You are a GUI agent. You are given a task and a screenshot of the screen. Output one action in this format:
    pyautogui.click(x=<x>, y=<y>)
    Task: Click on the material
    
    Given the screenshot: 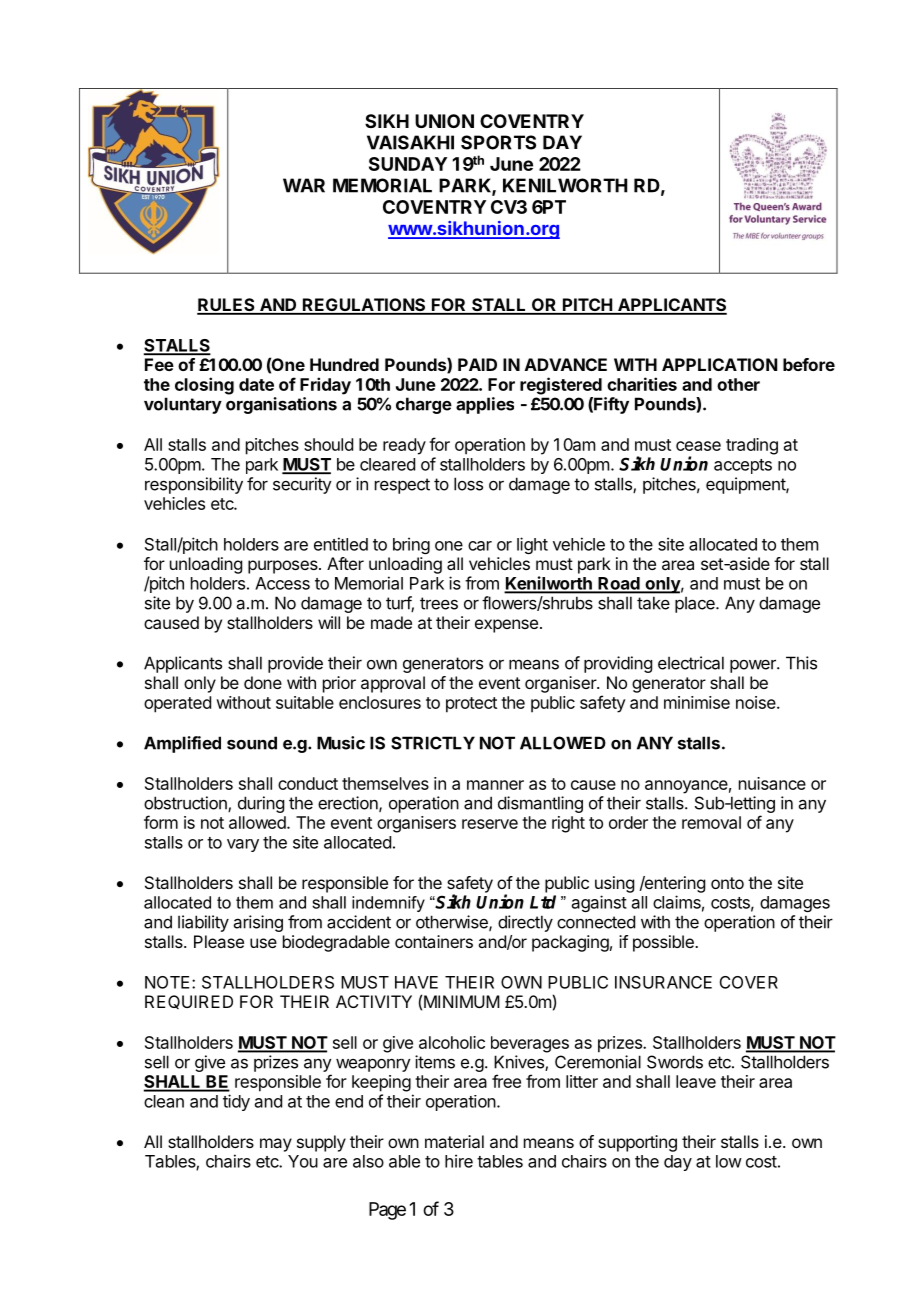 What is the action you would take?
    pyautogui.click(x=454, y=1141)
